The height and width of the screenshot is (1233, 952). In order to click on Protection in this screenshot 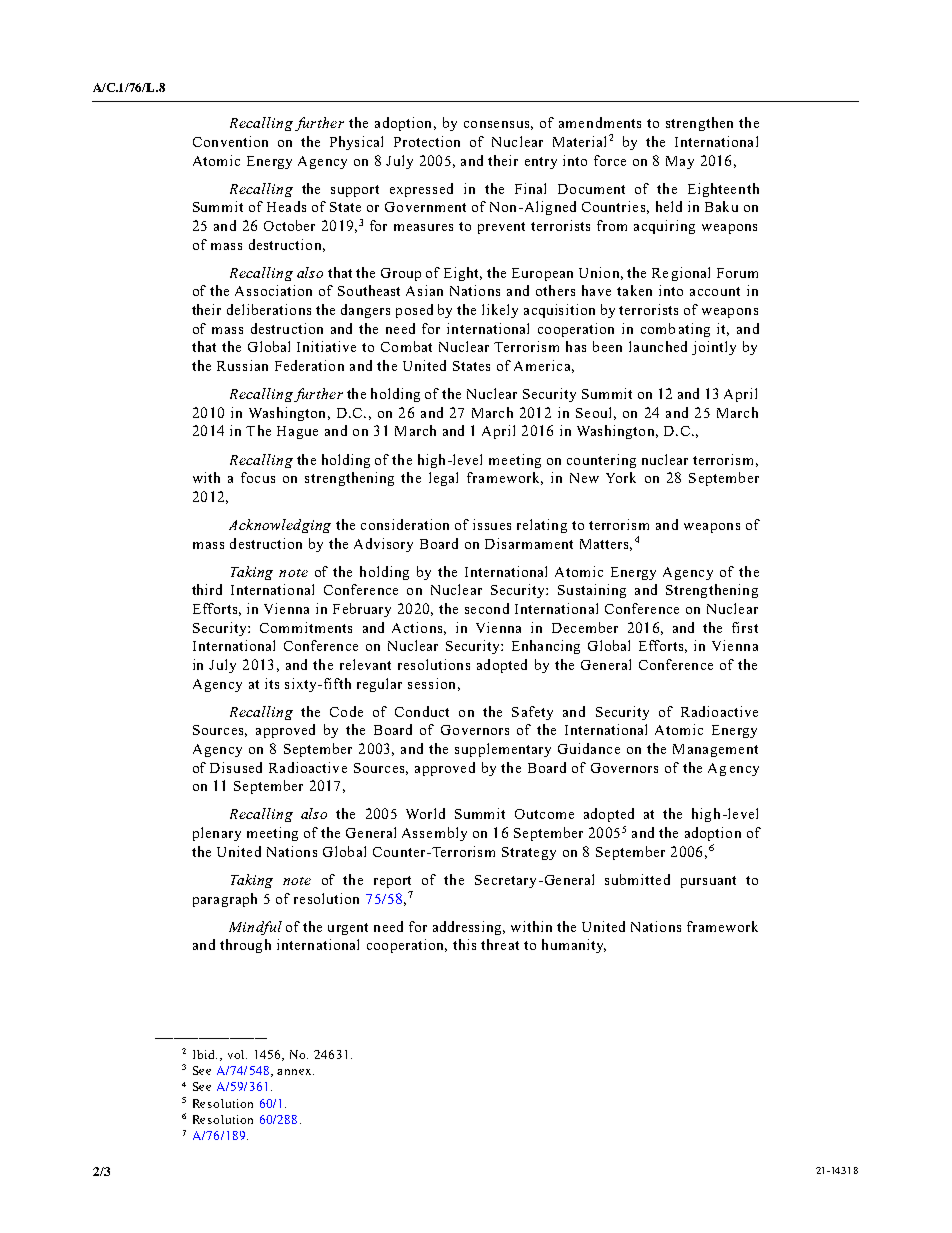, I will do `click(427, 141)`.
